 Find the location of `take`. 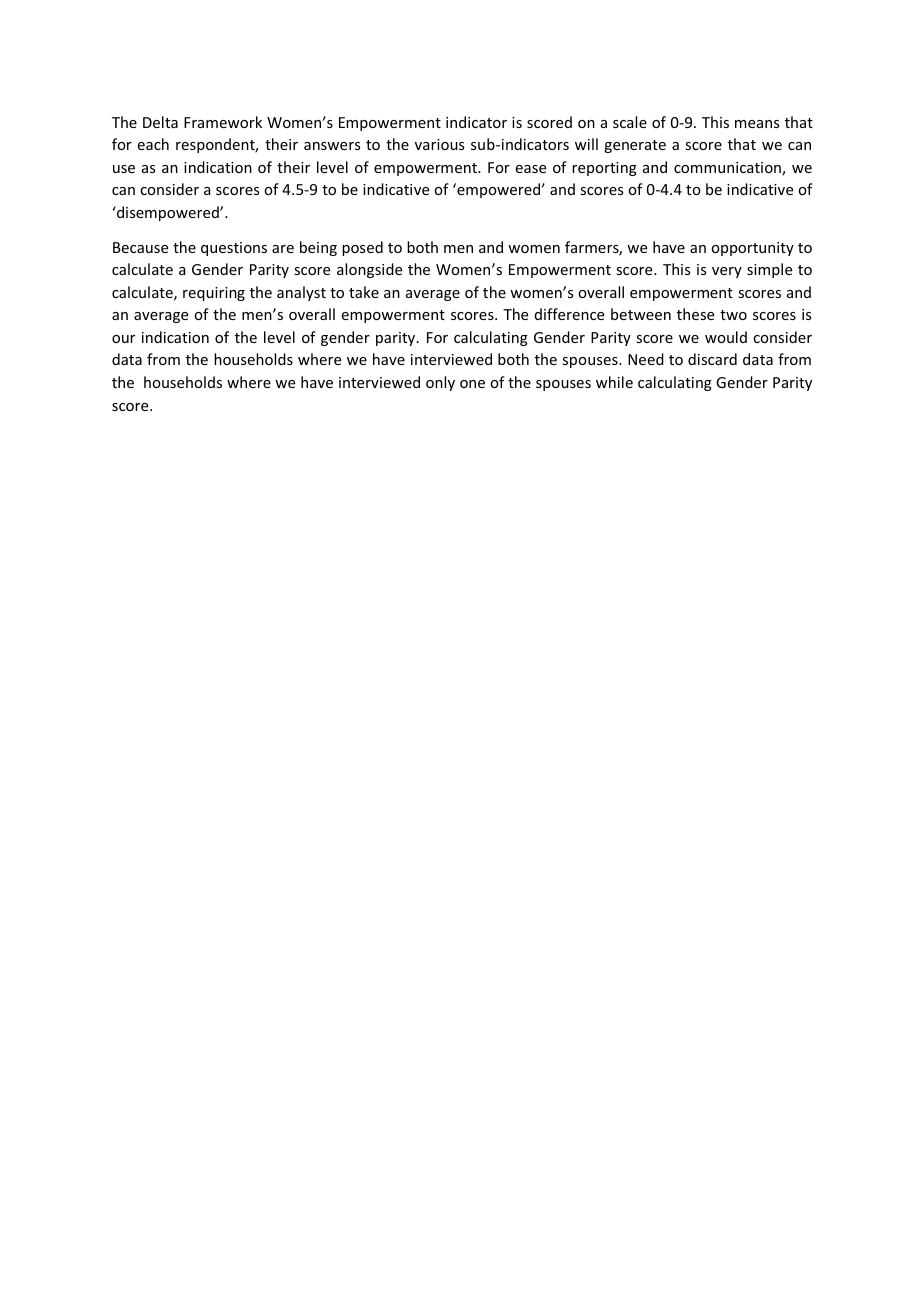

take is located at coordinates (364, 292).
